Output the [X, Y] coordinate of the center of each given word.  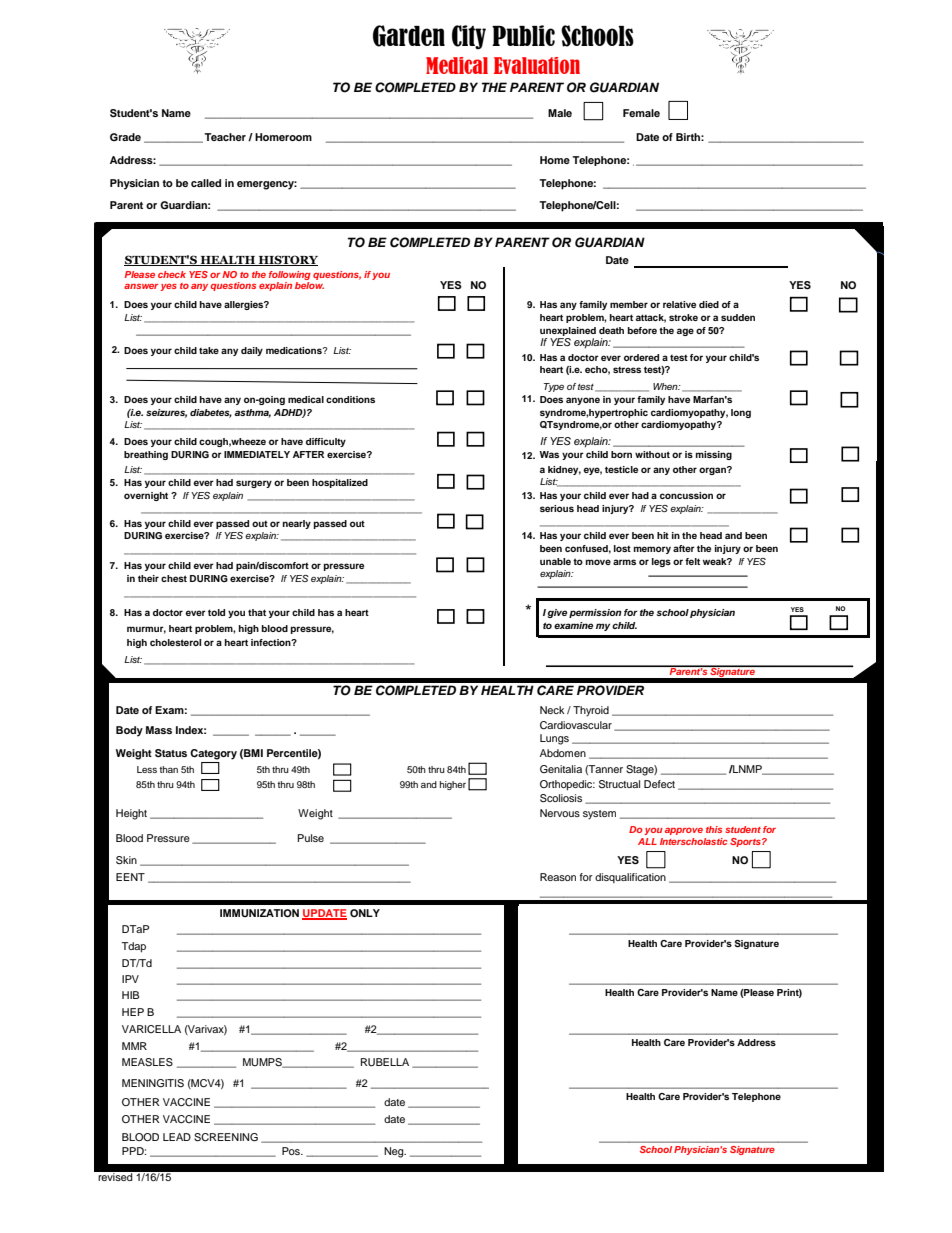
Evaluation [537, 65]
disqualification [630, 878]
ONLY [365, 913]
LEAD [177, 1137]
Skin [126, 860]
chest [174, 578]
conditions [350, 399]
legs [661, 562]
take [209, 350]
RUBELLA [385, 1062]
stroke [683, 317]
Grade [125, 137]
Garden [409, 36]
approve [684, 831]
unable [555, 561]
